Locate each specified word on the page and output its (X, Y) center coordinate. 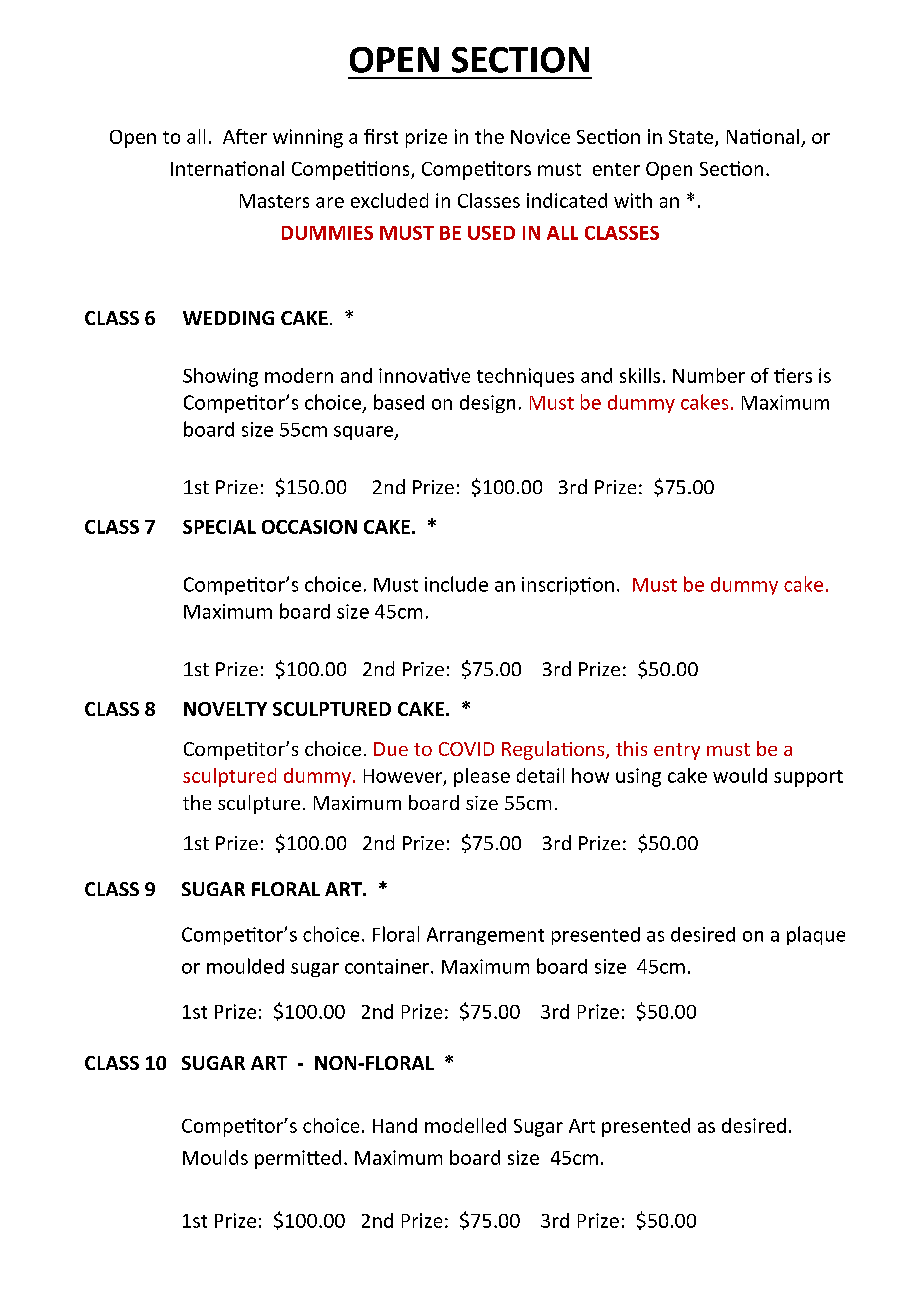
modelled (465, 1125)
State (692, 138)
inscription (568, 586)
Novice (540, 136)
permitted (298, 1159)
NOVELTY (225, 709)
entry (677, 751)
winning (308, 138)
